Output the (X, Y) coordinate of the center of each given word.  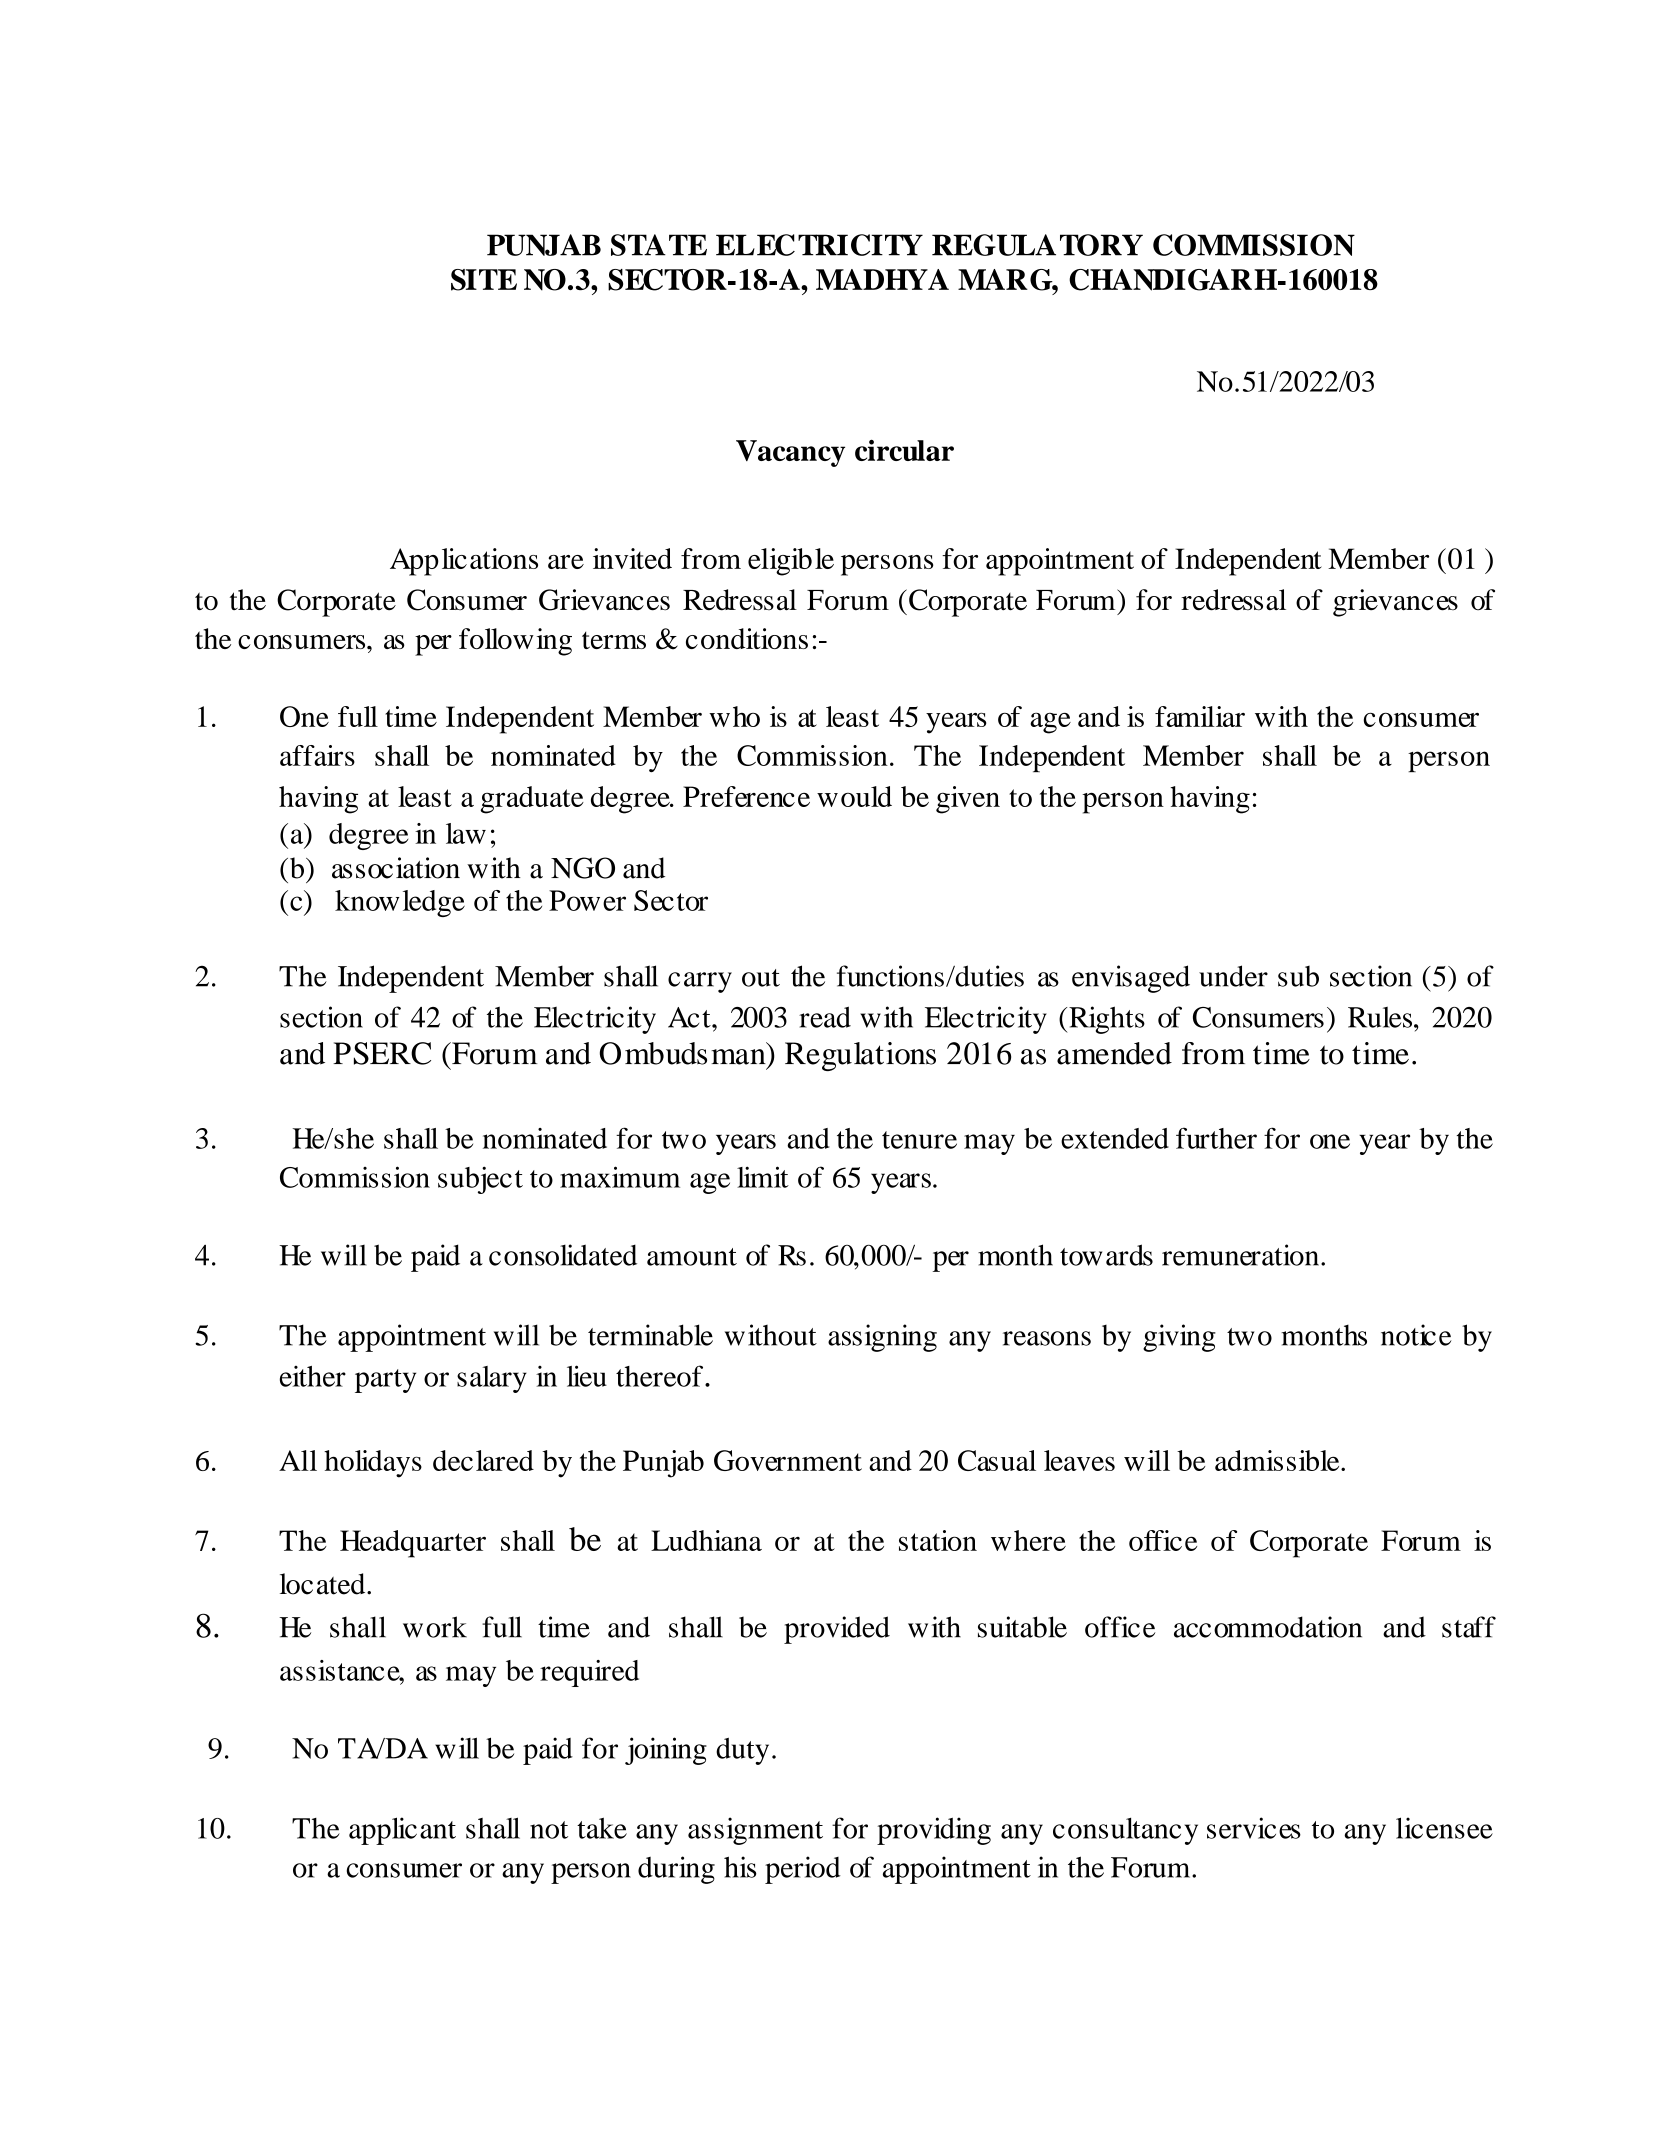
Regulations (860, 1056)
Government (788, 1460)
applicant (402, 1831)
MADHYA (882, 279)
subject (480, 1180)
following (515, 642)
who (734, 716)
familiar (1200, 716)
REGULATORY (1037, 245)
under (1233, 976)
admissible (1278, 1460)
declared (483, 1460)
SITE (484, 280)
